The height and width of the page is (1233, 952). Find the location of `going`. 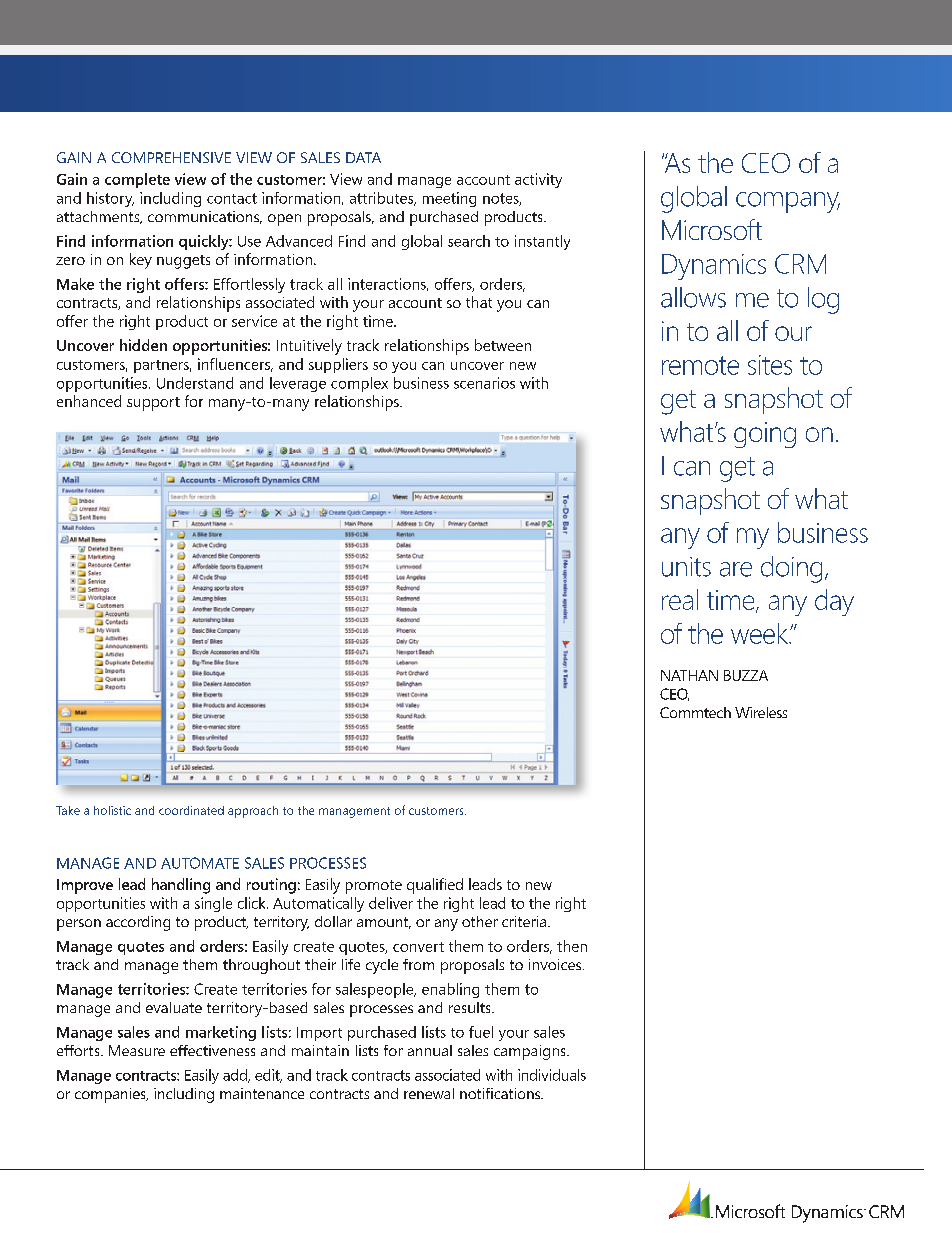

going is located at coordinates (765, 435).
